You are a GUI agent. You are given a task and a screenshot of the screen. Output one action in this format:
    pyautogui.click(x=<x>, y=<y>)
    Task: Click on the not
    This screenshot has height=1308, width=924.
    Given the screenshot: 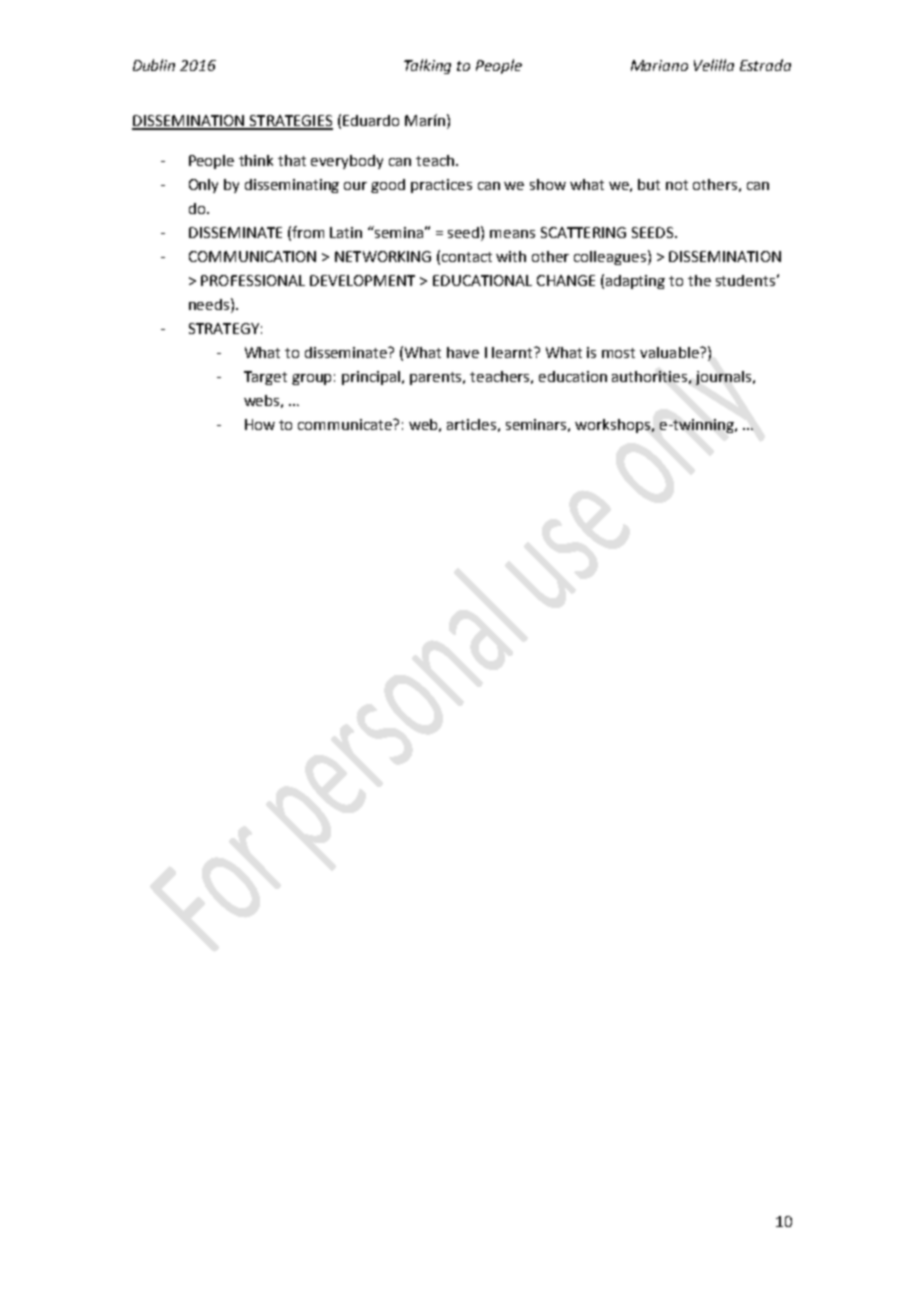 What is the action you would take?
    pyautogui.click(x=677, y=185)
